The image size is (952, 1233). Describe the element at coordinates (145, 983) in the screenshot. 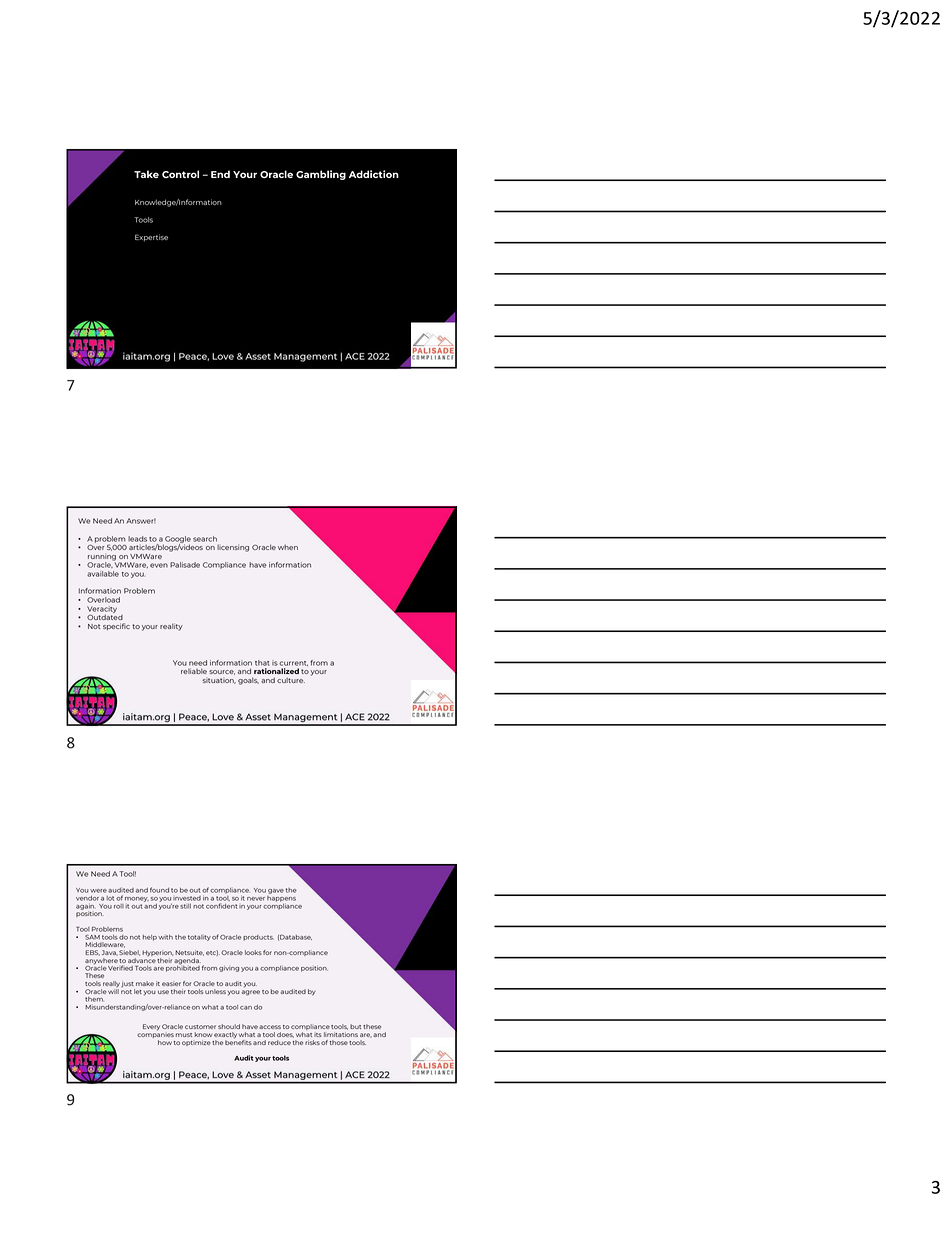

I see `make` at that location.
